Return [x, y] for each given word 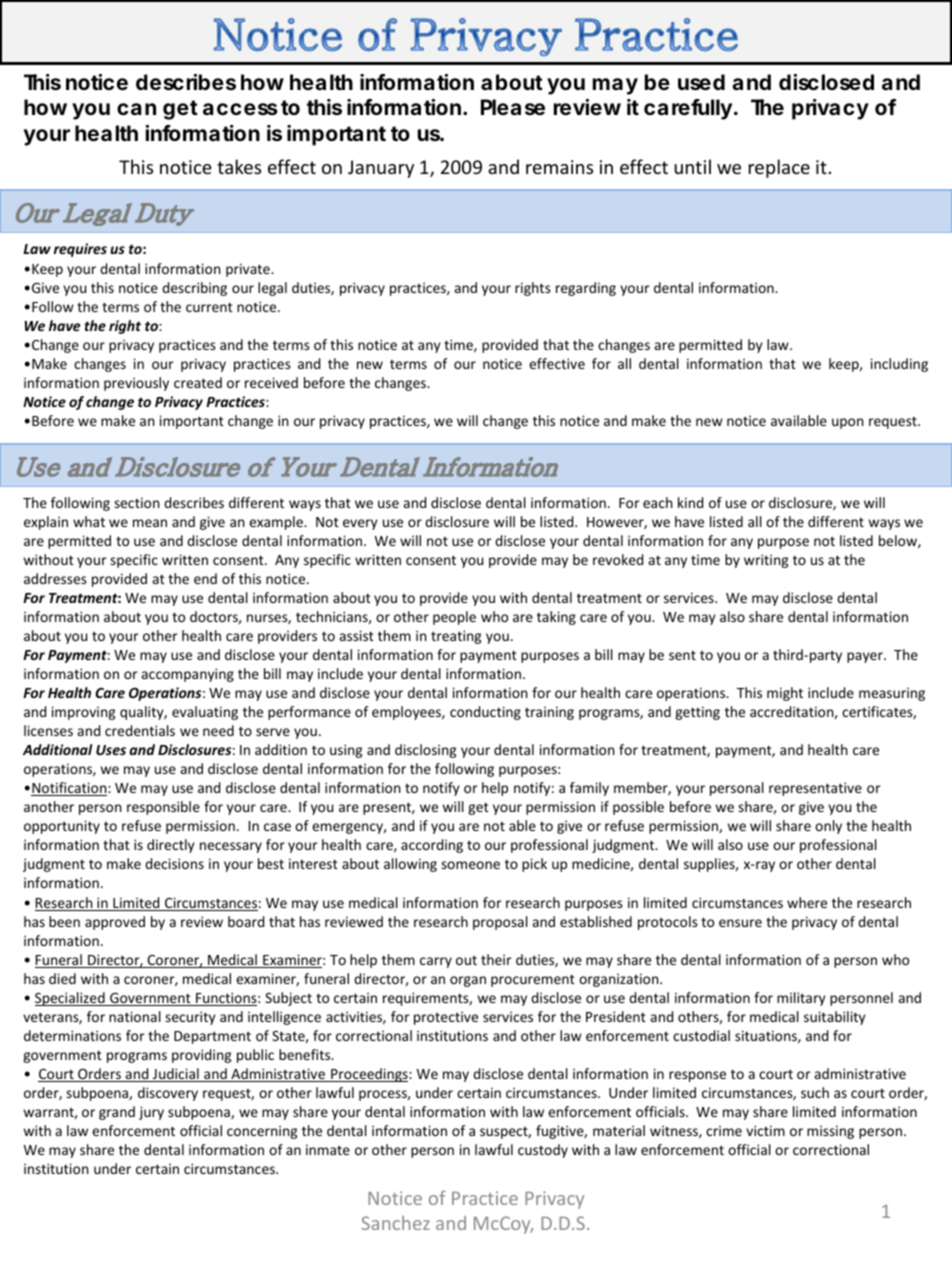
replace [779, 168]
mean [150, 523]
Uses [111, 750]
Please [513, 107]
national [135, 1016]
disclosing [425, 751]
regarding [586, 289]
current [209, 307]
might [785, 694]
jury [151, 1113]
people [454, 618]
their [496, 959]
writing [766, 561]
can [136, 109]
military [801, 999]
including [899, 365]
